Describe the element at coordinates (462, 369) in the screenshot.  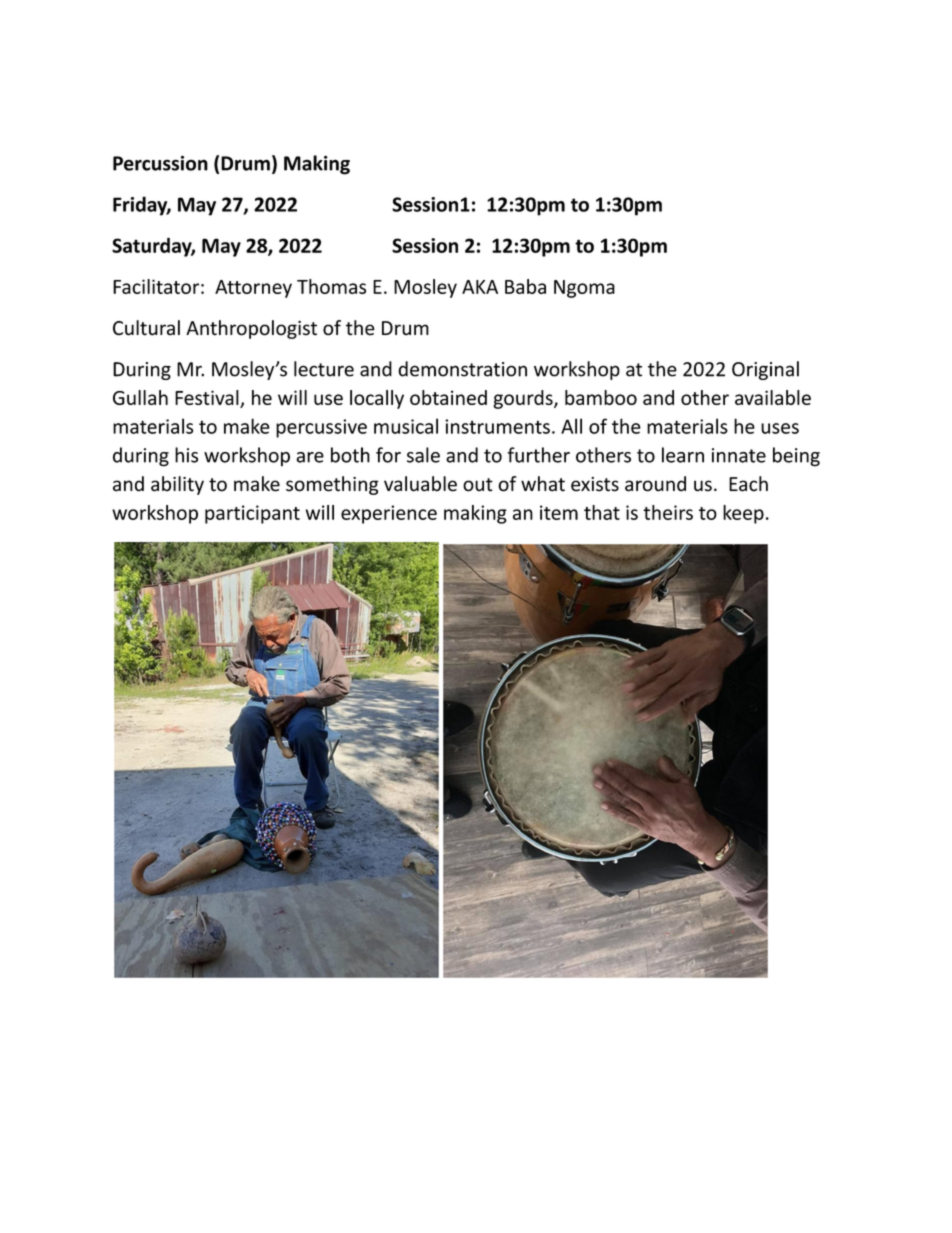
I see `demonstration` at that location.
